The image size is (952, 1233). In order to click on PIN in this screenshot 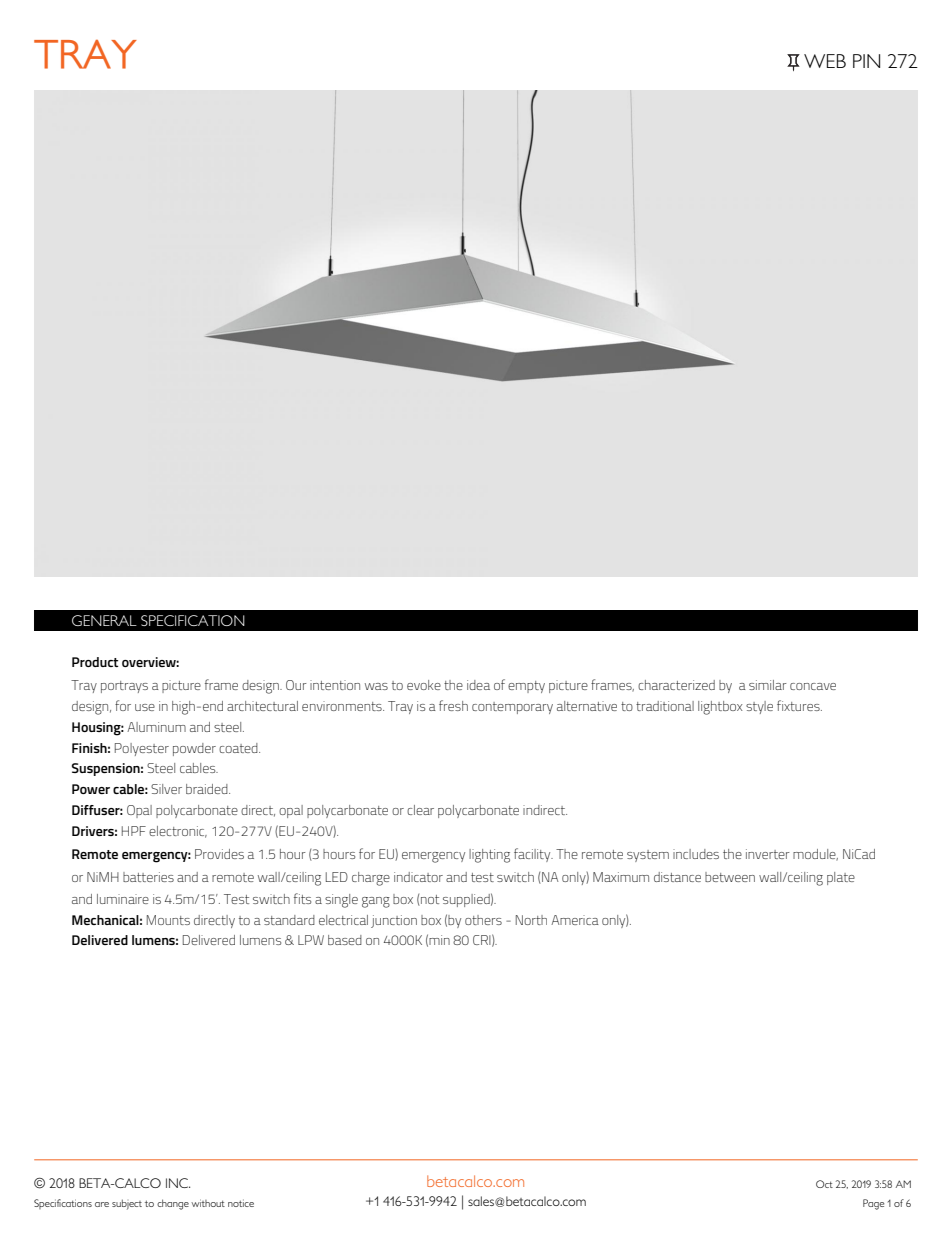, I will do `click(866, 61)`.
